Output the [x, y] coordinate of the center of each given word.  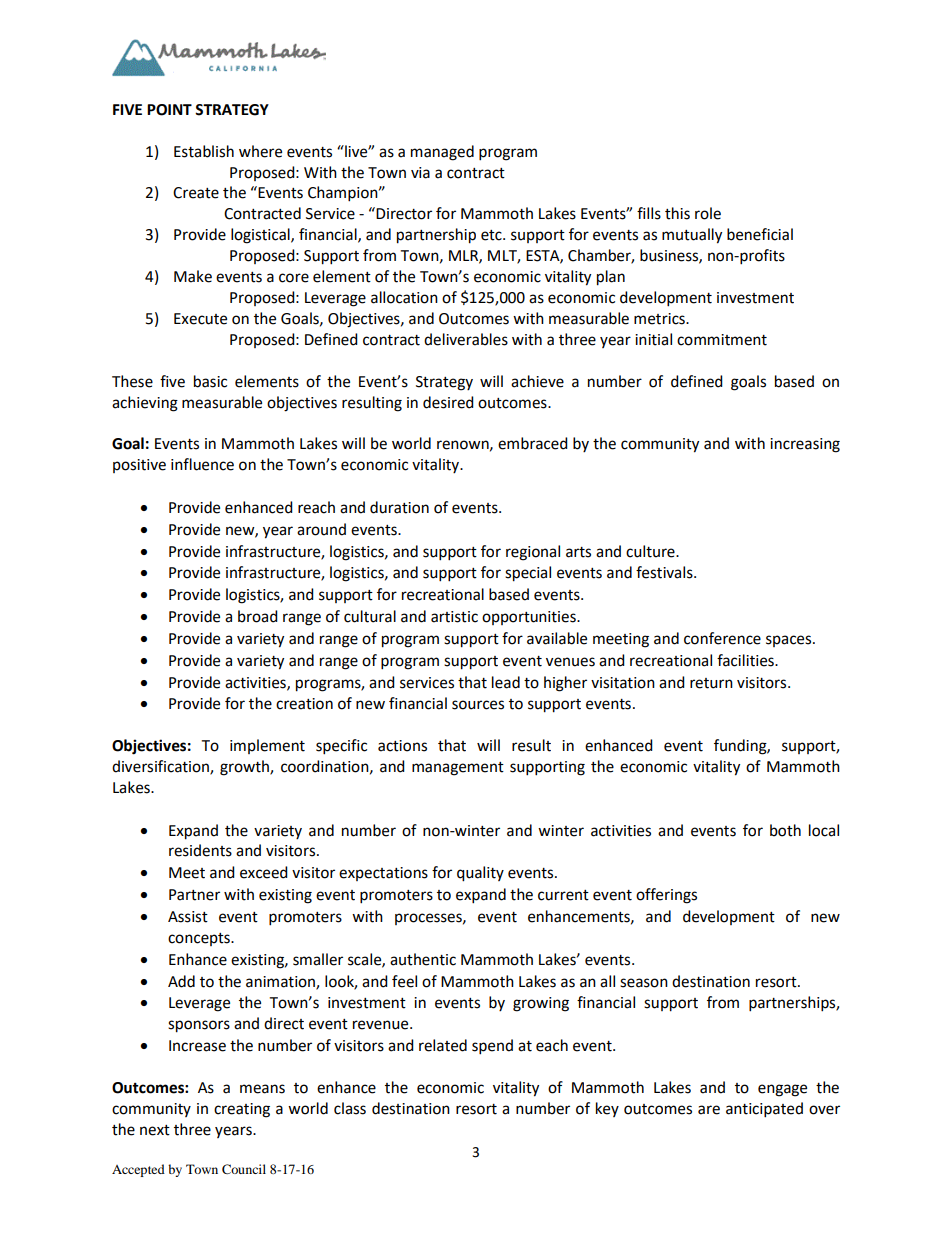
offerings [666, 896]
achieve [537, 381]
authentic [423, 959]
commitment [722, 340]
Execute [200, 319]
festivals [665, 572]
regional [533, 553]
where [260, 151]
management [458, 769]
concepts [200, 939]
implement [267, 746]
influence [202, 464]
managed [442, 153]
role [708, 213]
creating [242, 1110]
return [711, 683]
